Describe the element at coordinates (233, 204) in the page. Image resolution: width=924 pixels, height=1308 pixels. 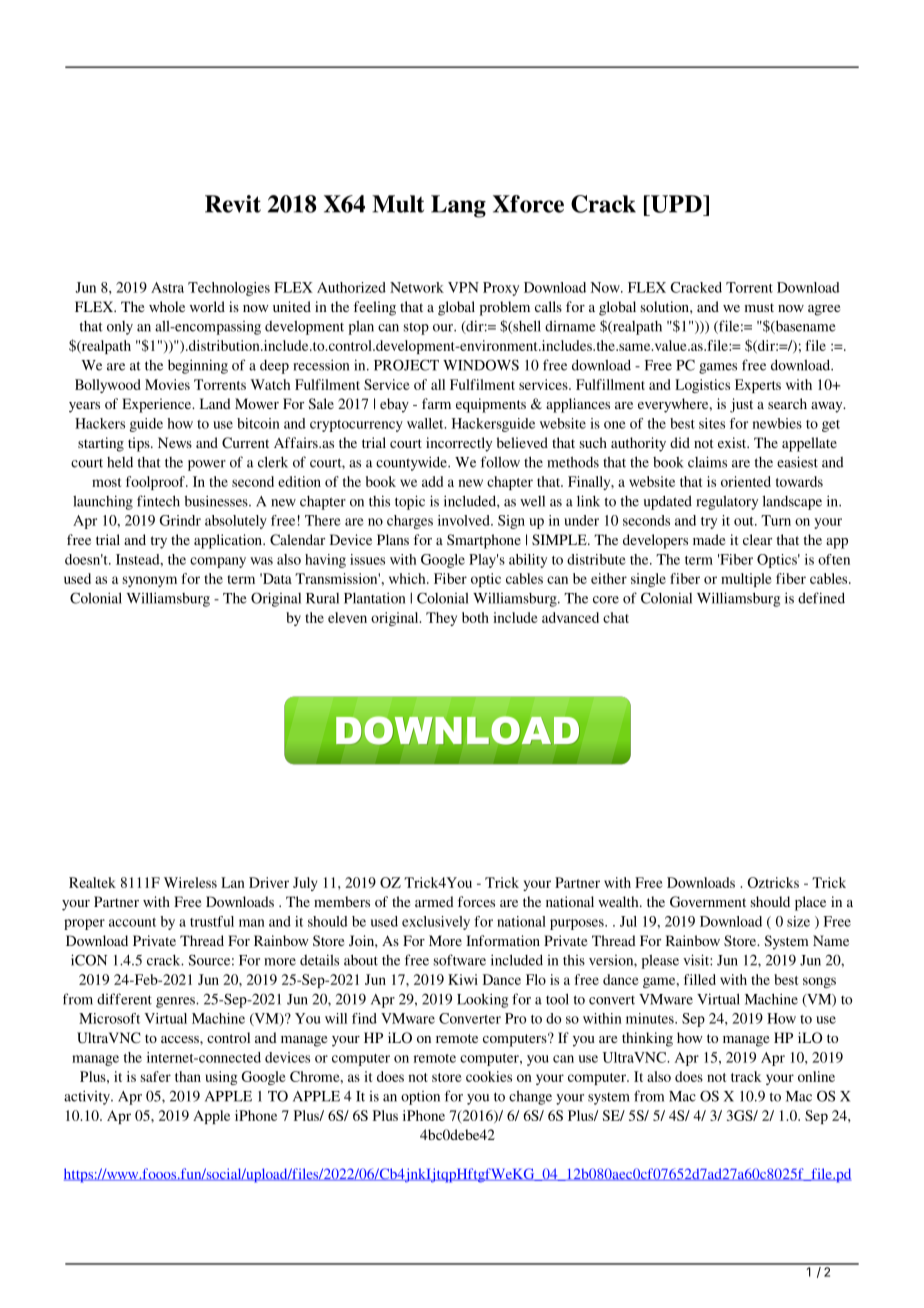
I see `Revit` at that location.
